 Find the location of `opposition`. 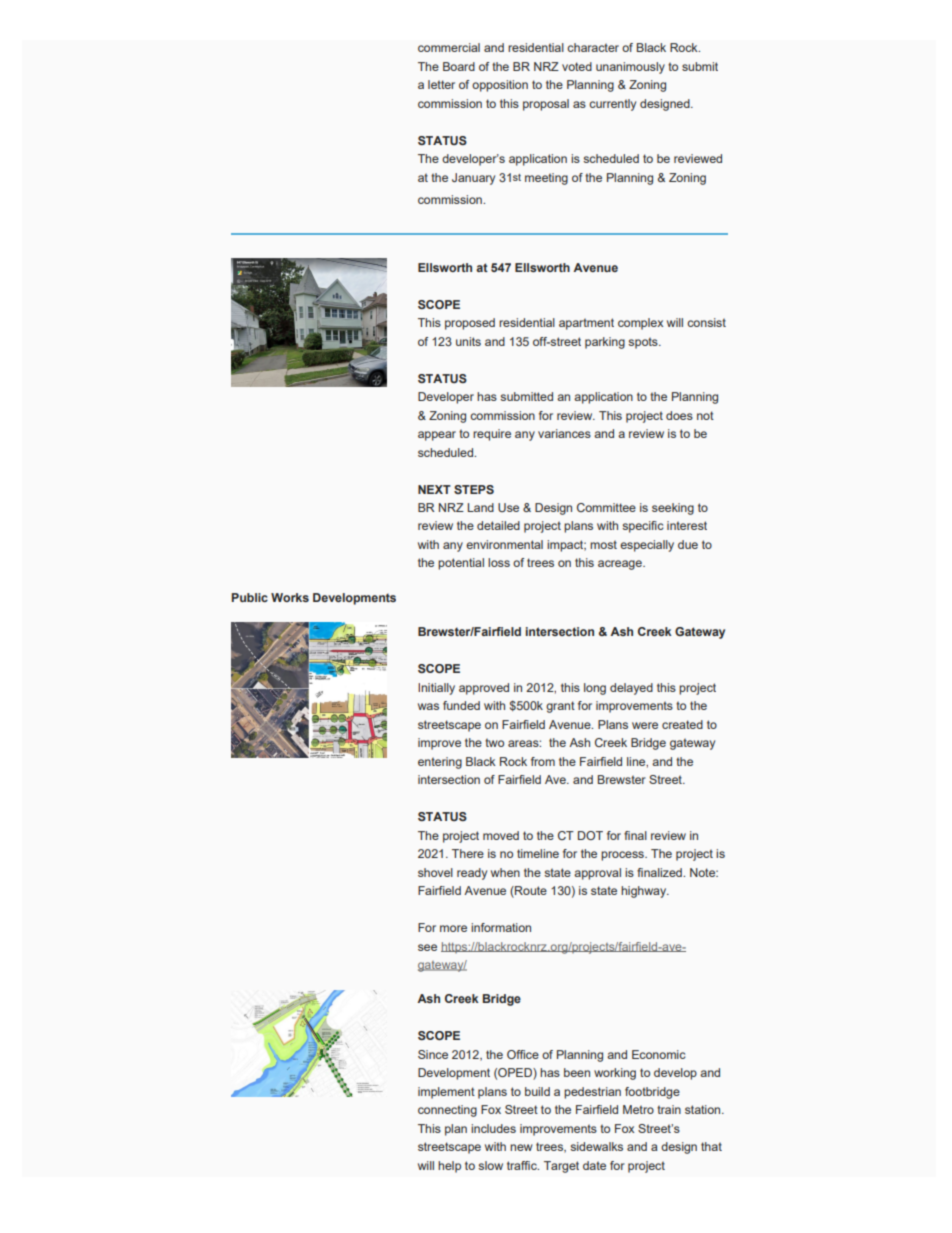

opposition is located at coordinates (500, 86).
